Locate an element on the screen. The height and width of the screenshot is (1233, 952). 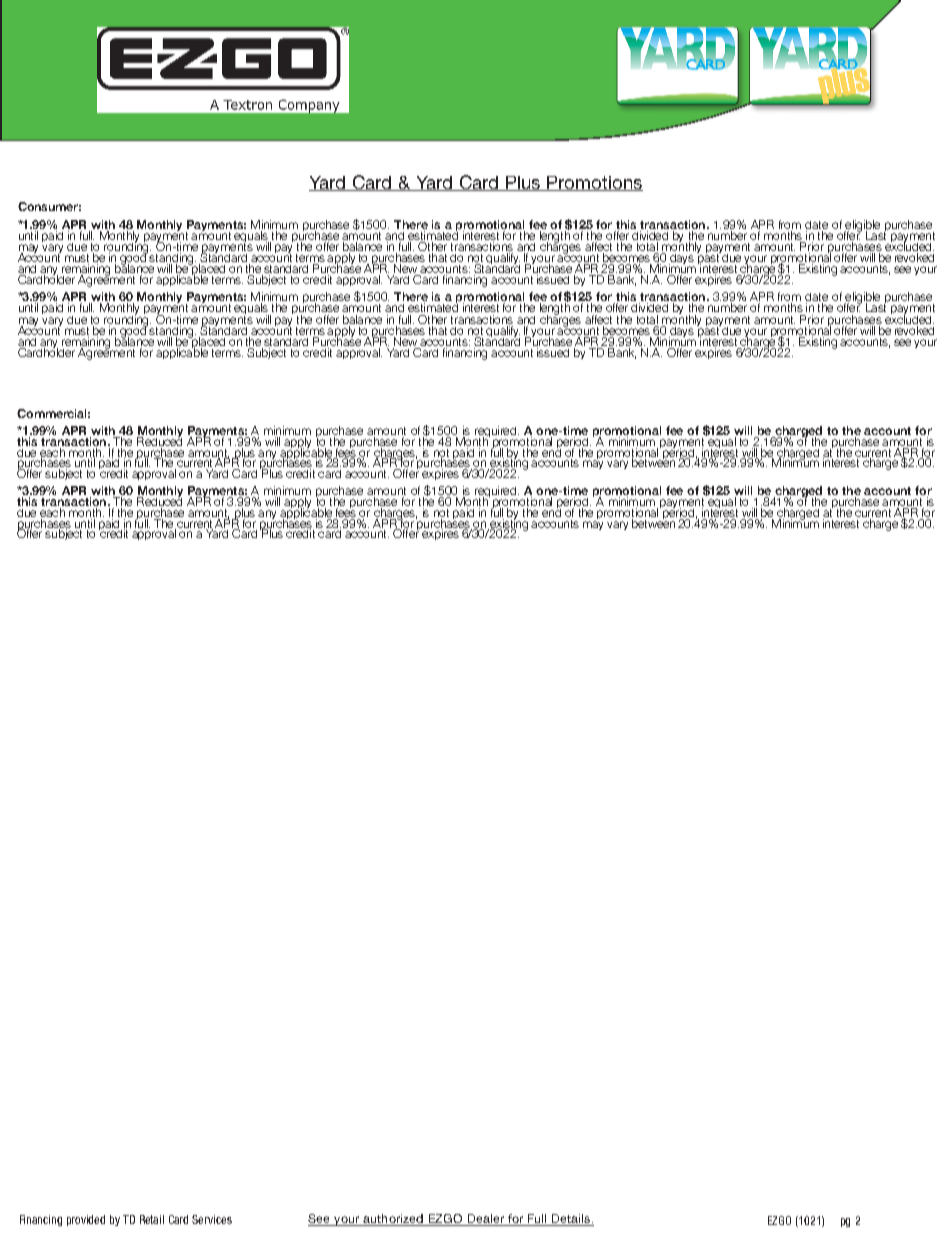
Dealer is located at coordinates (486, 1218).
